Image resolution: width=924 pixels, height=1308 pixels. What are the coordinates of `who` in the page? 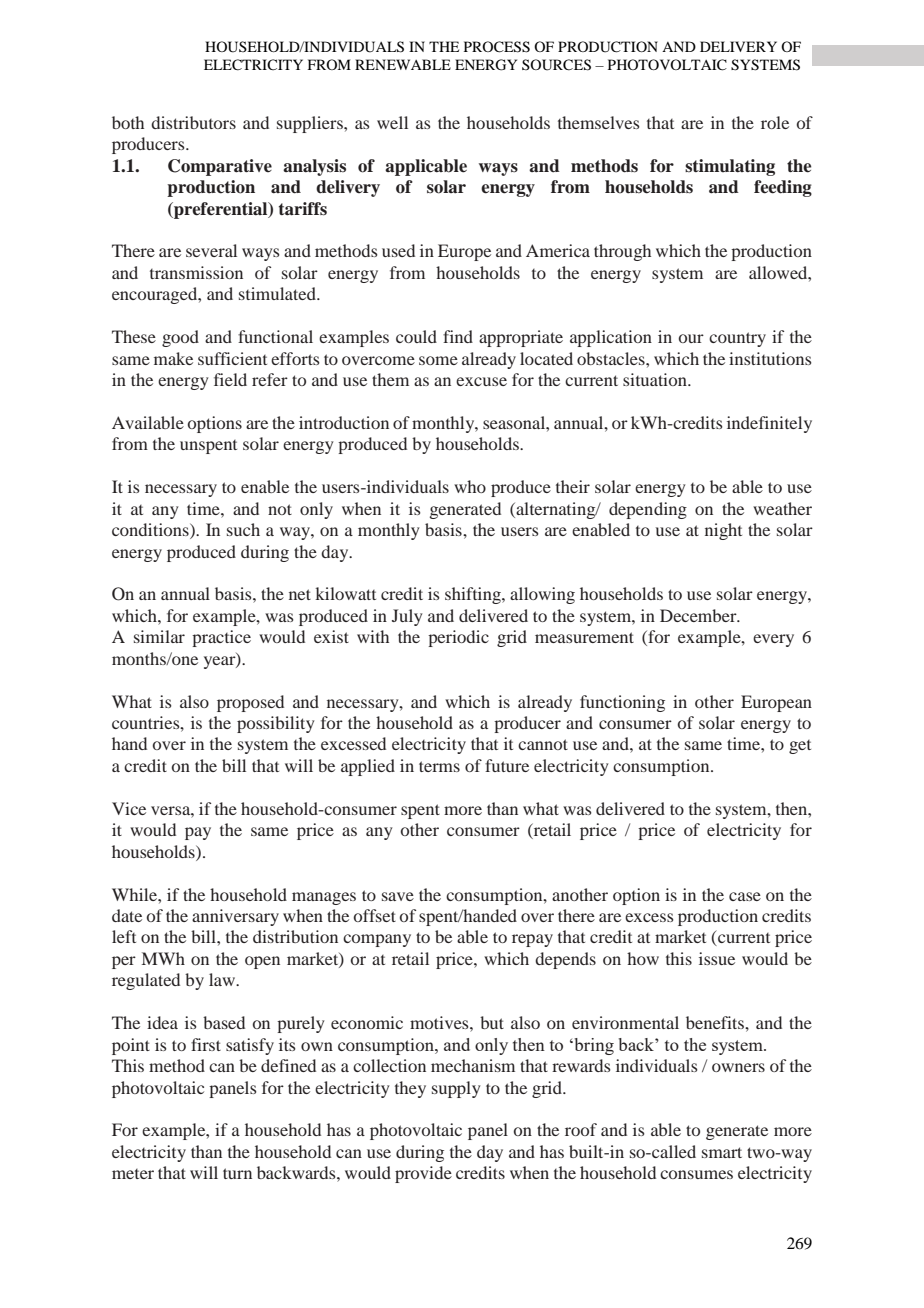 It's located at (470, 486).
